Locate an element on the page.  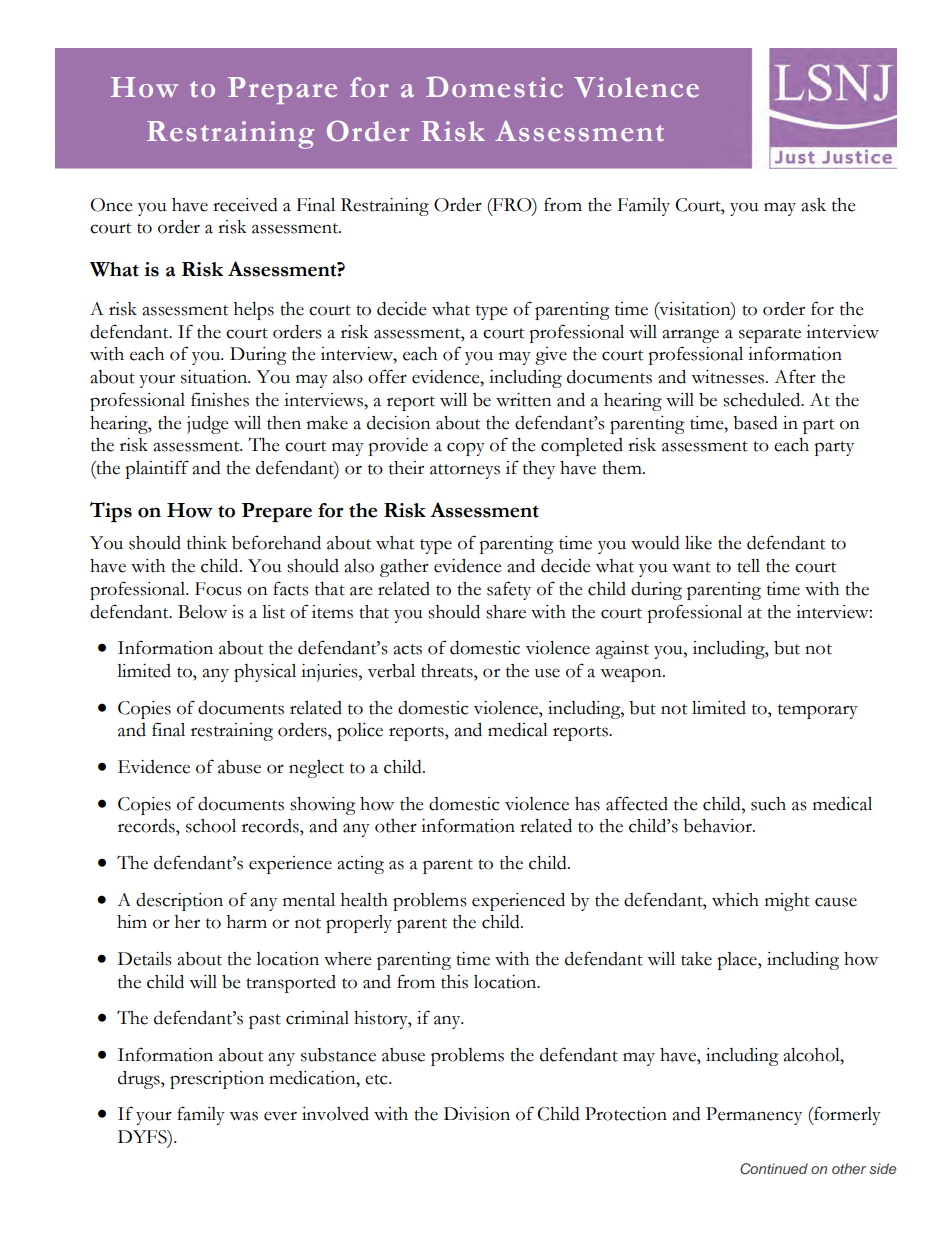
Details is located at coordinates (144, 959).
